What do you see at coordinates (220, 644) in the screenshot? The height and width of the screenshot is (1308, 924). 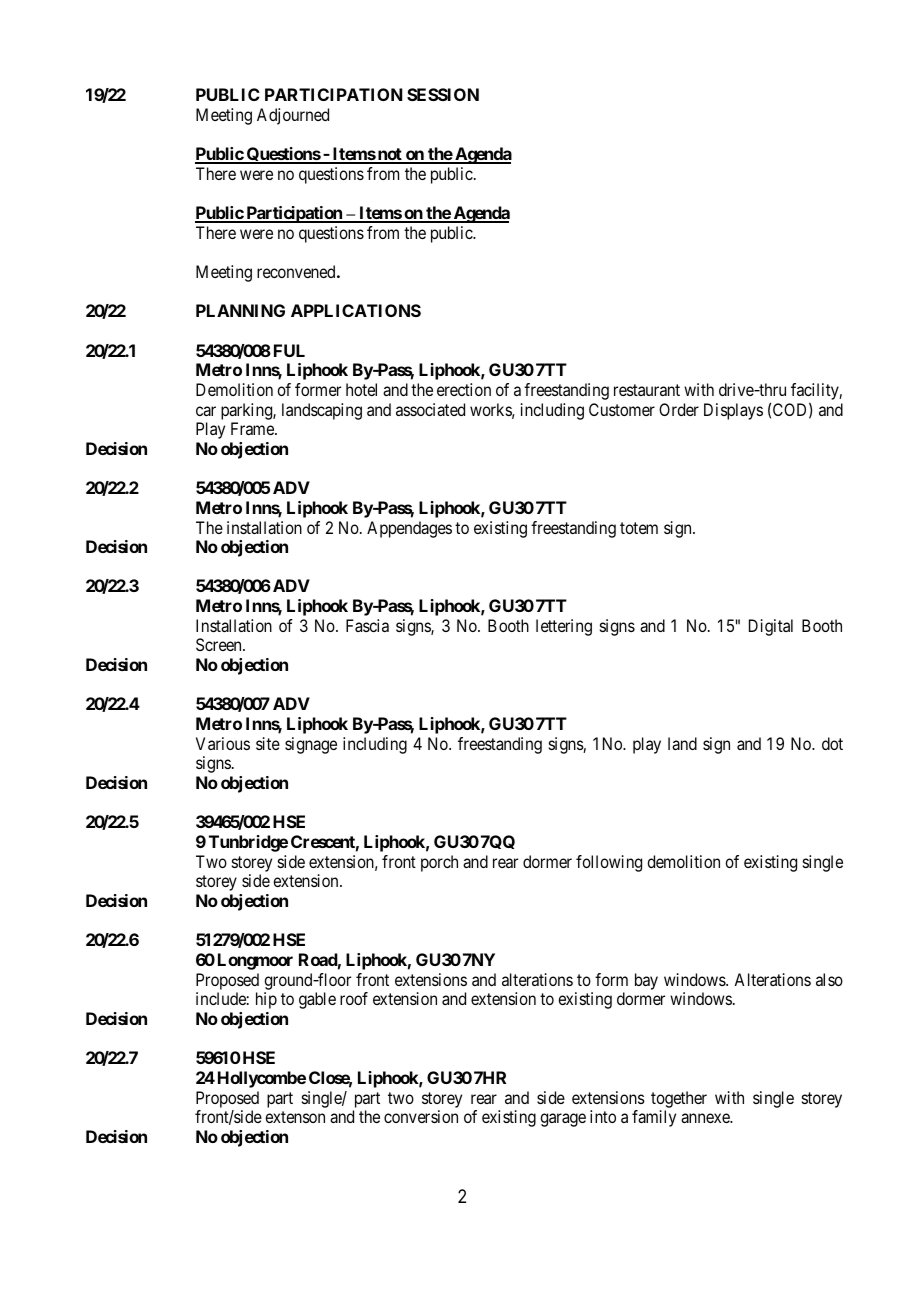 I see `Screen` at bounding box center [220, 644].
